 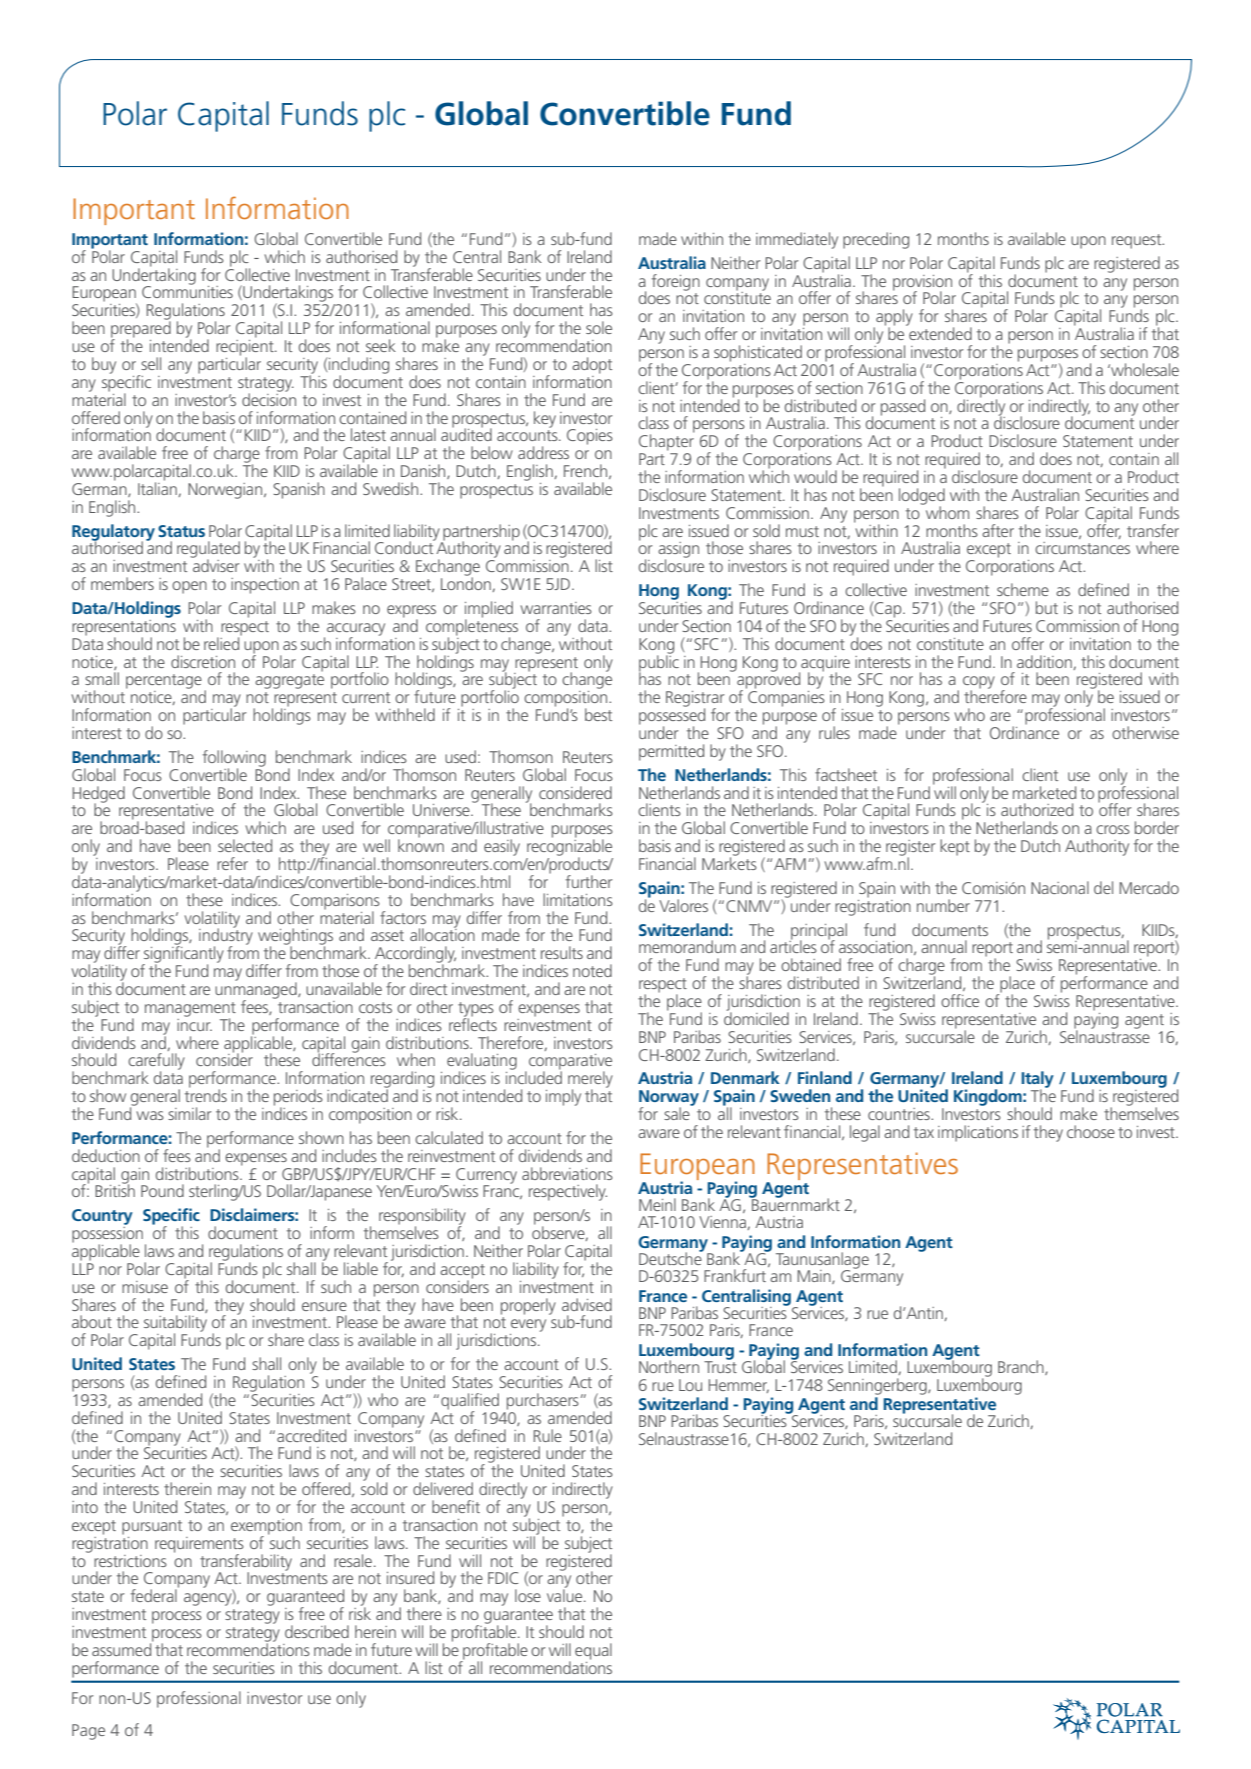 I want to click on noted, so click(x=592, y=970).
